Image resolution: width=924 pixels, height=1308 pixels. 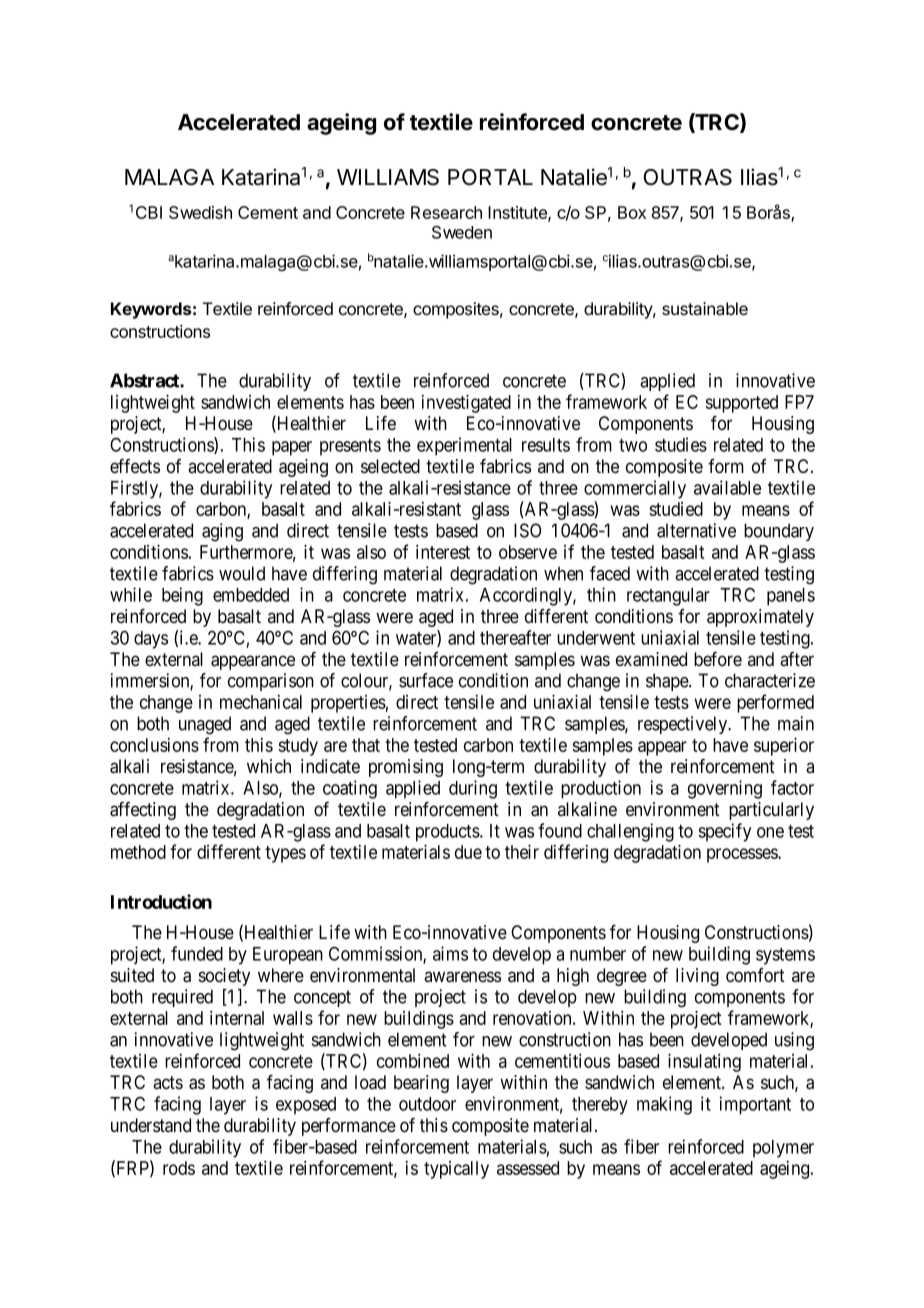 I want to click on supported, so click(x=741, y=404).
